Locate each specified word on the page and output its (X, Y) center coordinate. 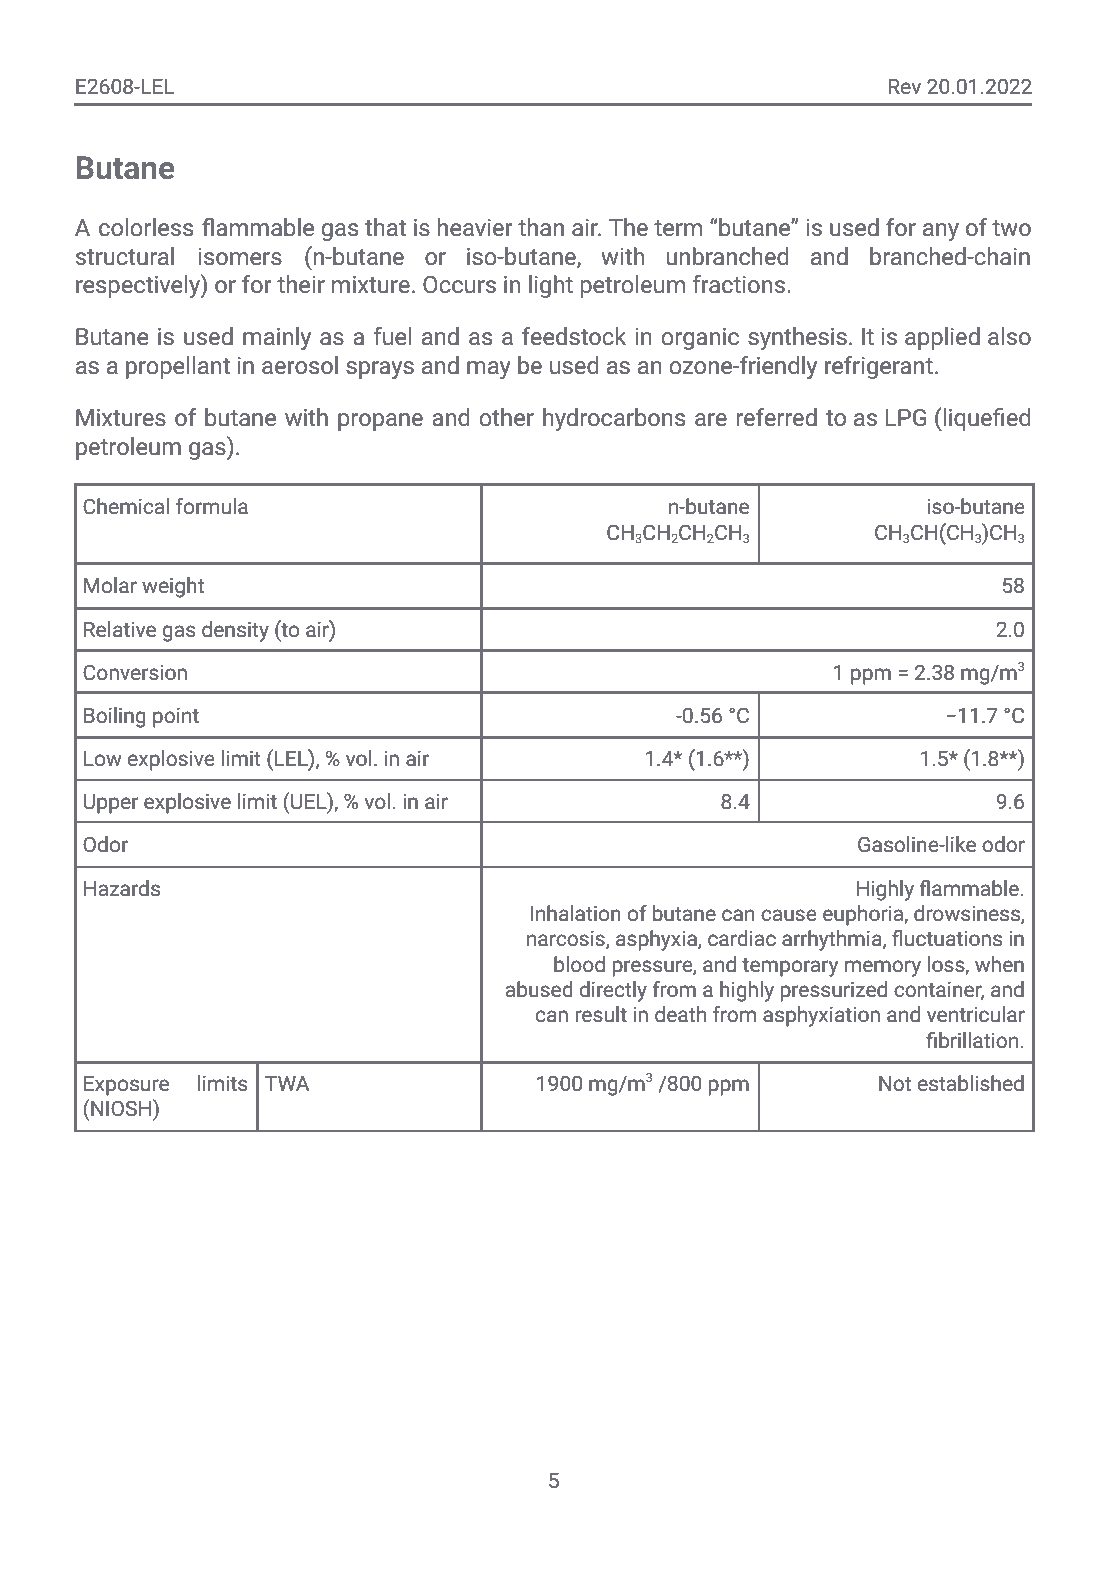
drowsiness (968, 914)
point (176, 718)
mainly (277, 338)
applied (942, 338)
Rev (904, 86)
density (235, 631)
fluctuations (947, 938)
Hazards (122, 888)
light (551, 286)
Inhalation (576, 913)
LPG (906, 418)
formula (212, 506)
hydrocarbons (614, 419)
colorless (146, 227)
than (541, 227)
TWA (287, 1083)
